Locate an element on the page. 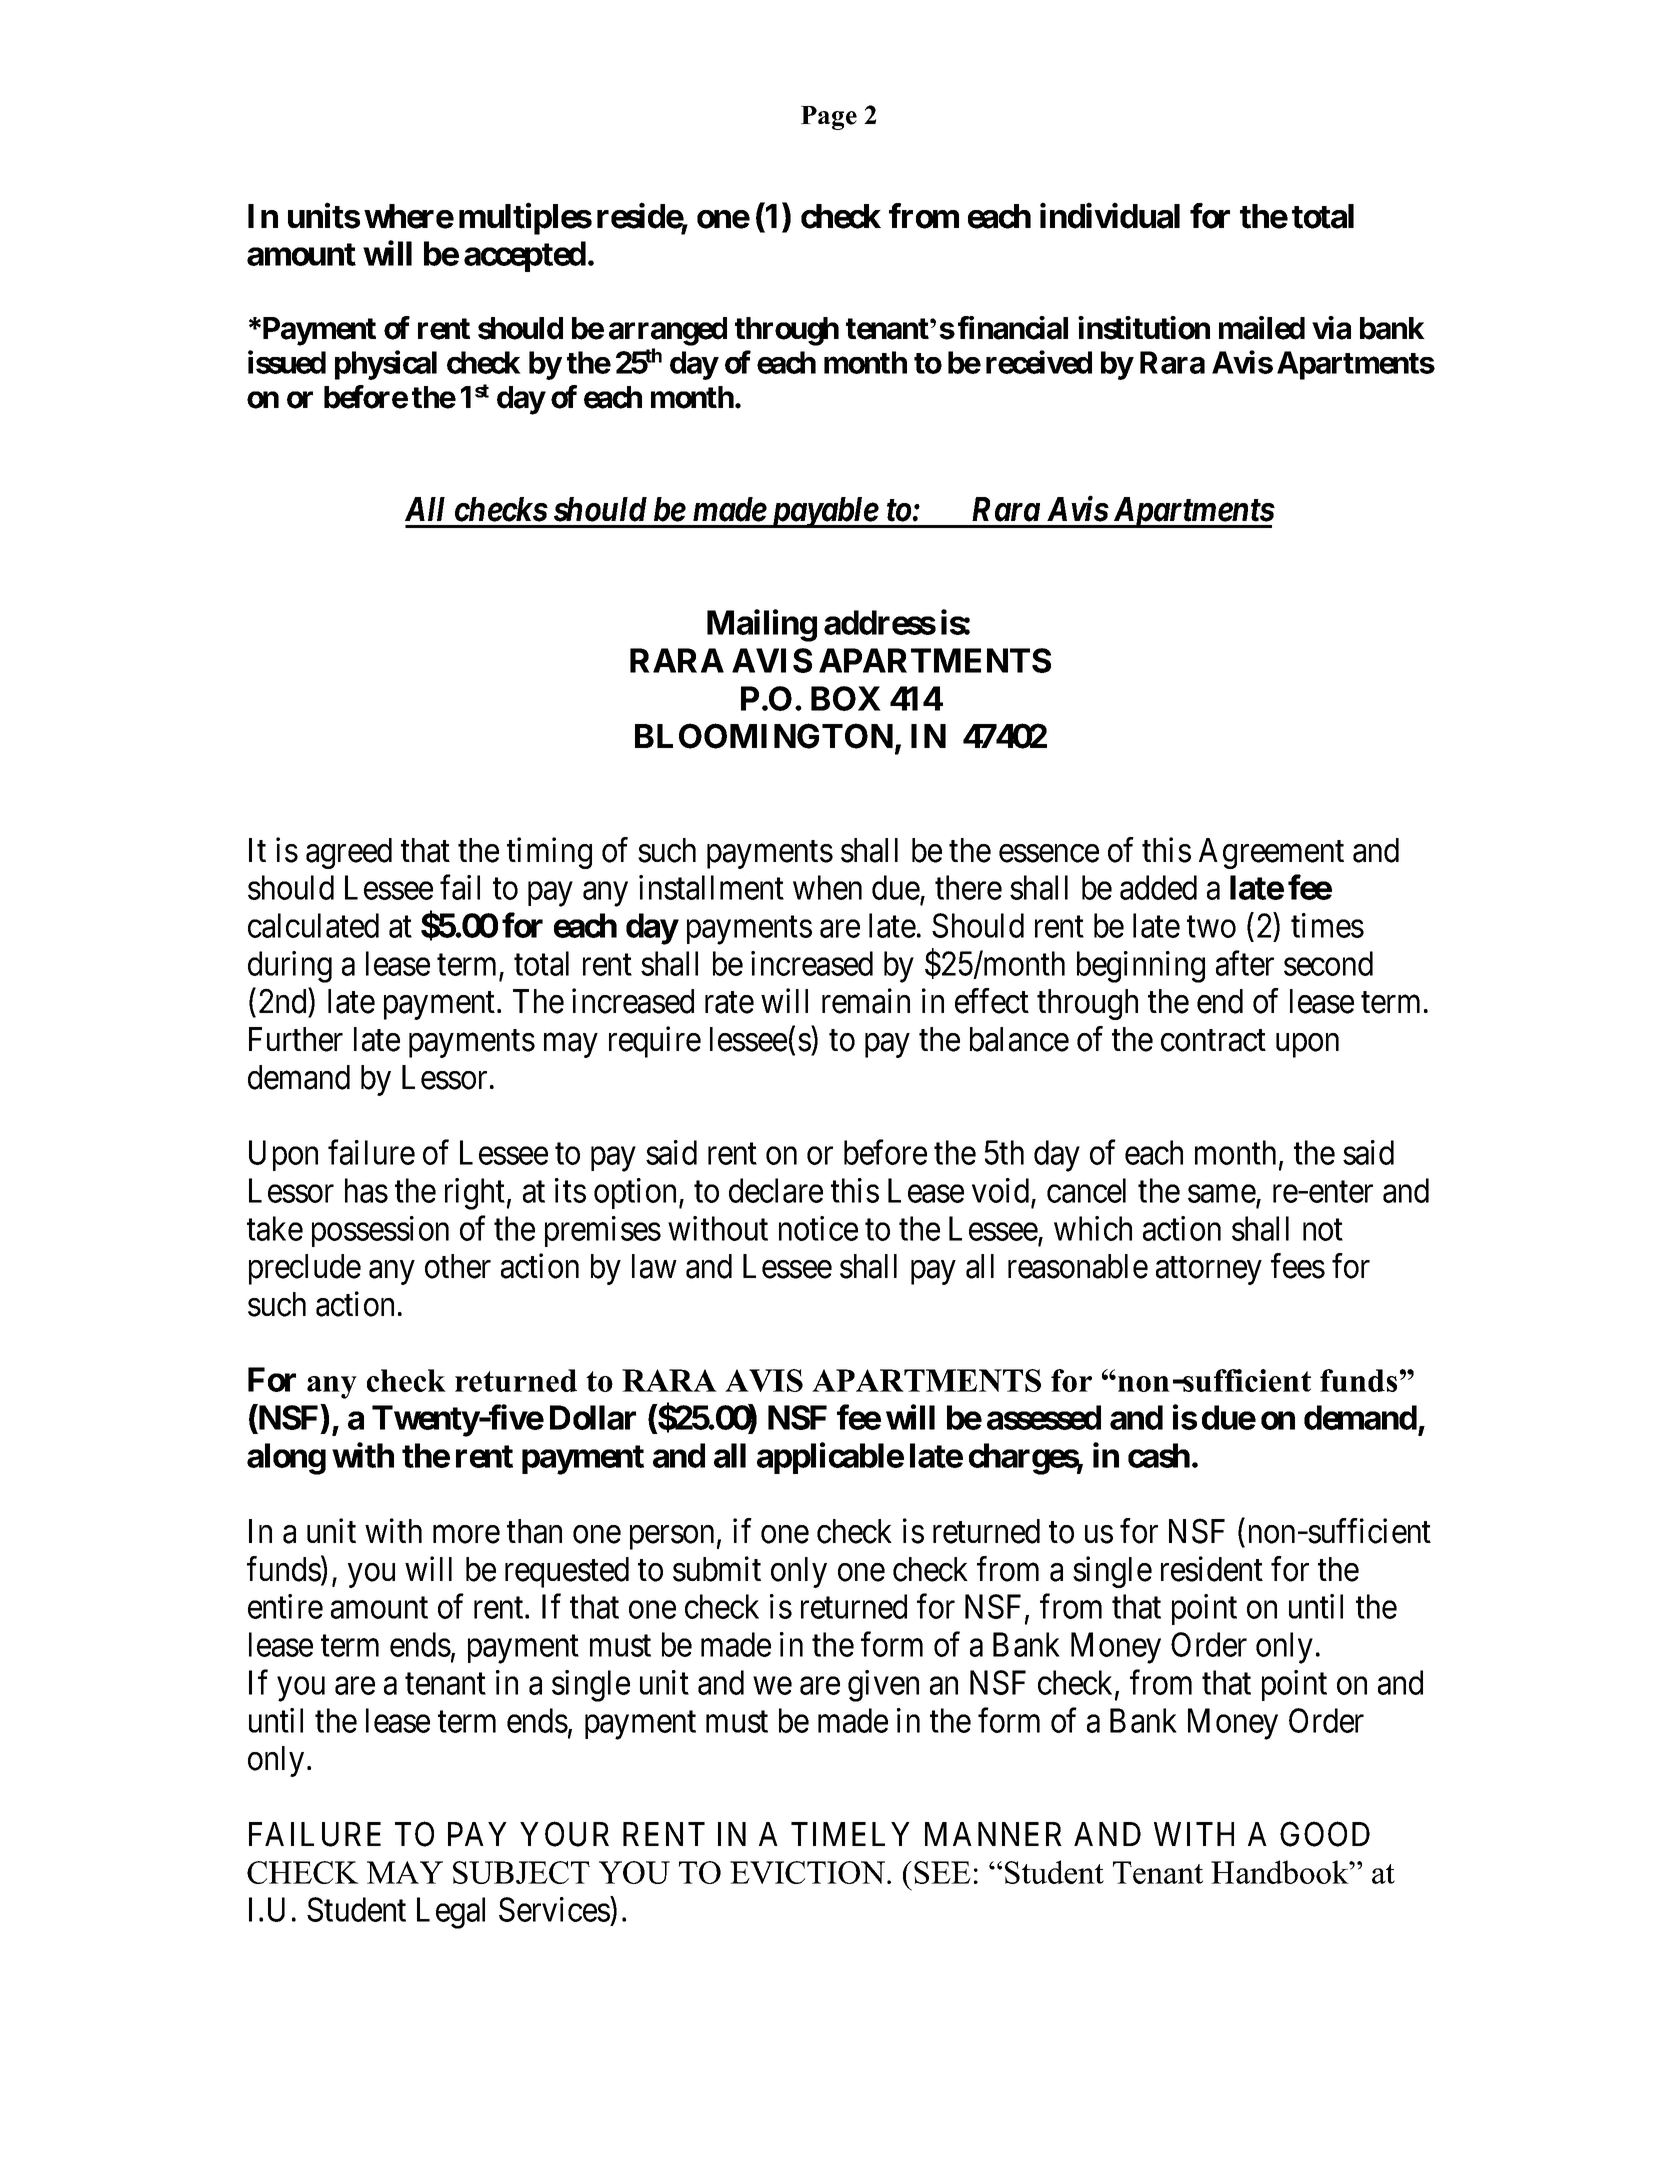 The image size is (1678, 2172). physical is located at coordinates (386, 365).
